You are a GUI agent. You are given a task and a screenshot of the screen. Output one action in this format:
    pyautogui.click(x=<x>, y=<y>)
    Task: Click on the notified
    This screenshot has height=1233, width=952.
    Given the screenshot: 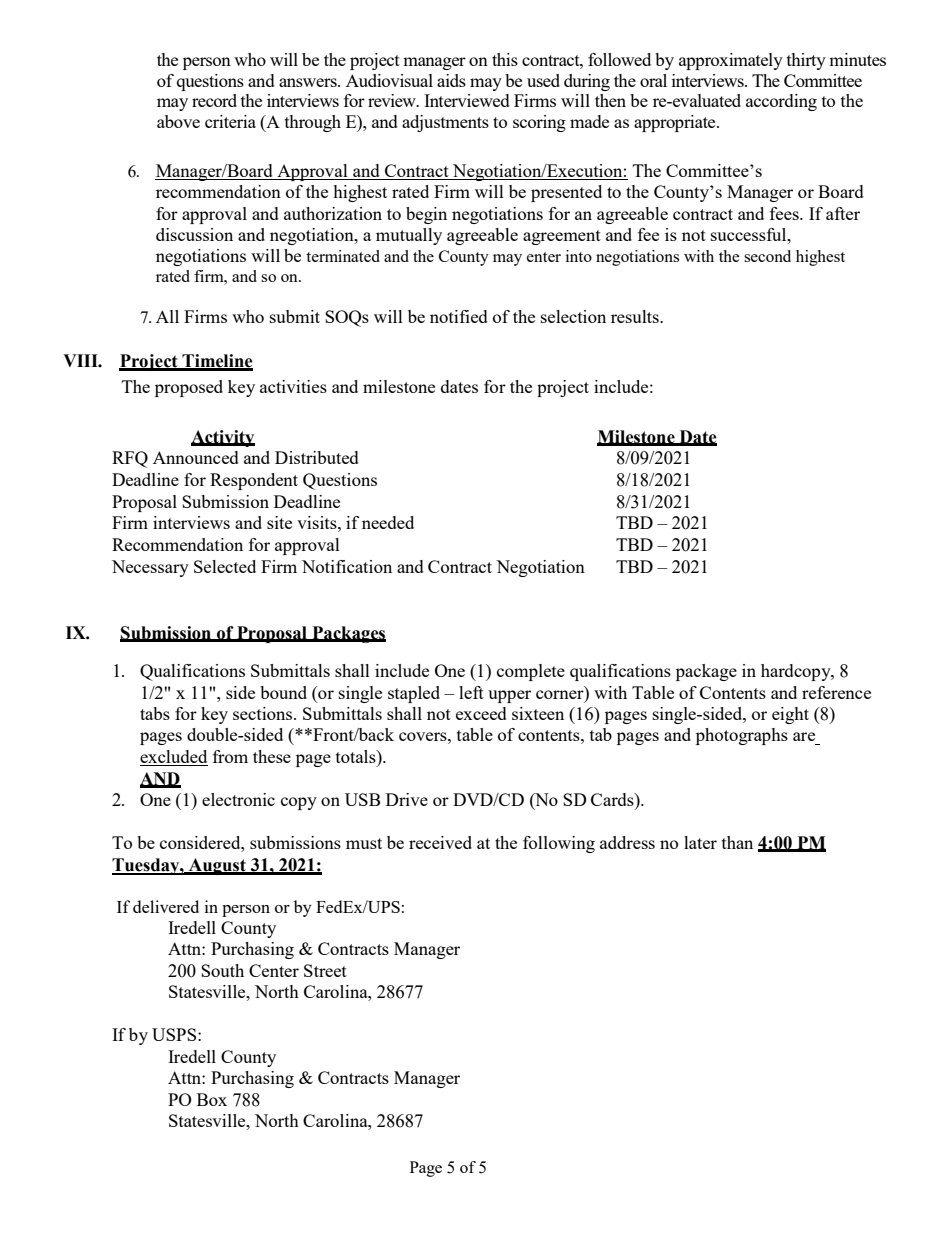 What is the action you would take?
    pyautogui.click(x=459, y=316)
